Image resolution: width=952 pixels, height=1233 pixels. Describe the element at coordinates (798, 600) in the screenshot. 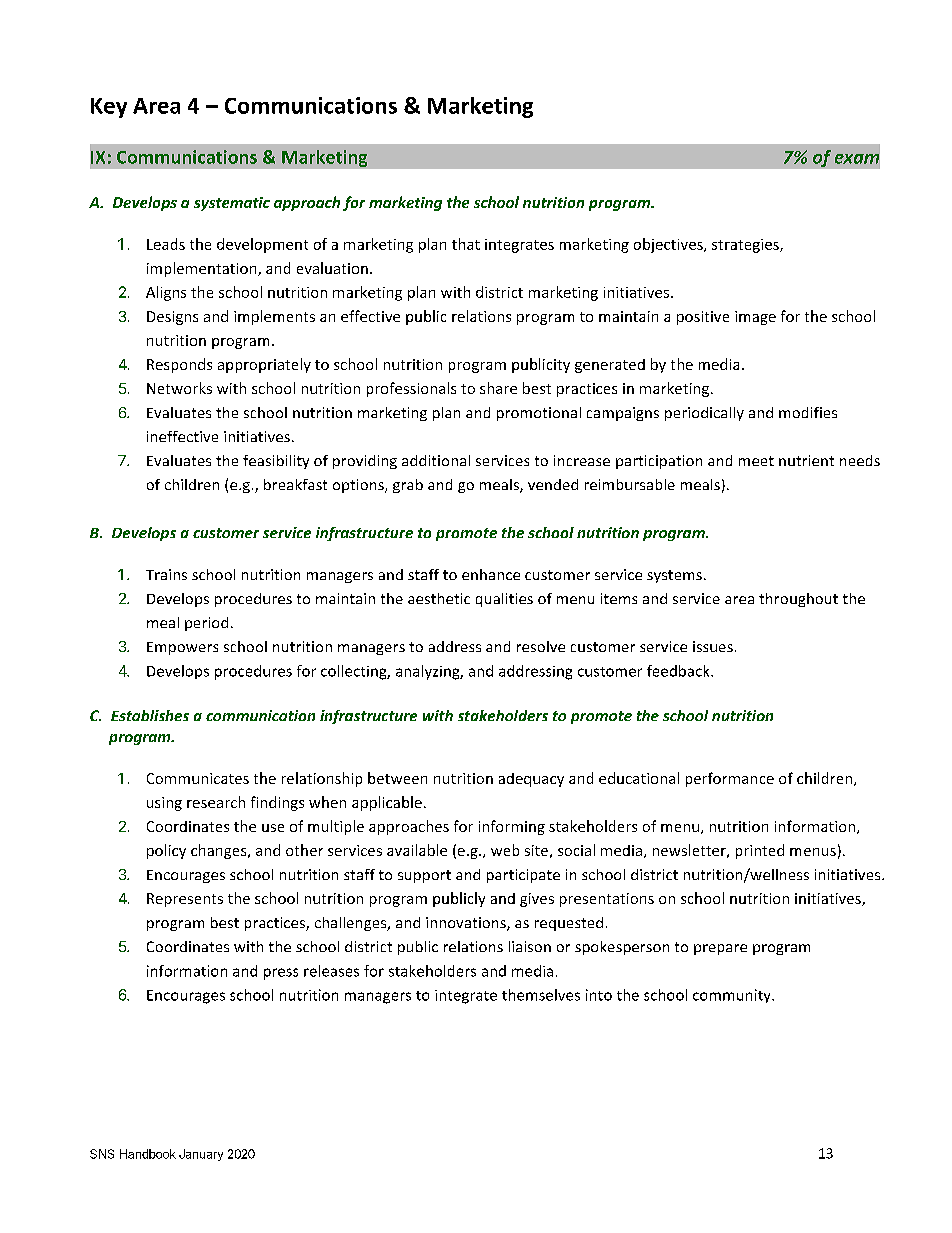

I see `throughout` at that location.
